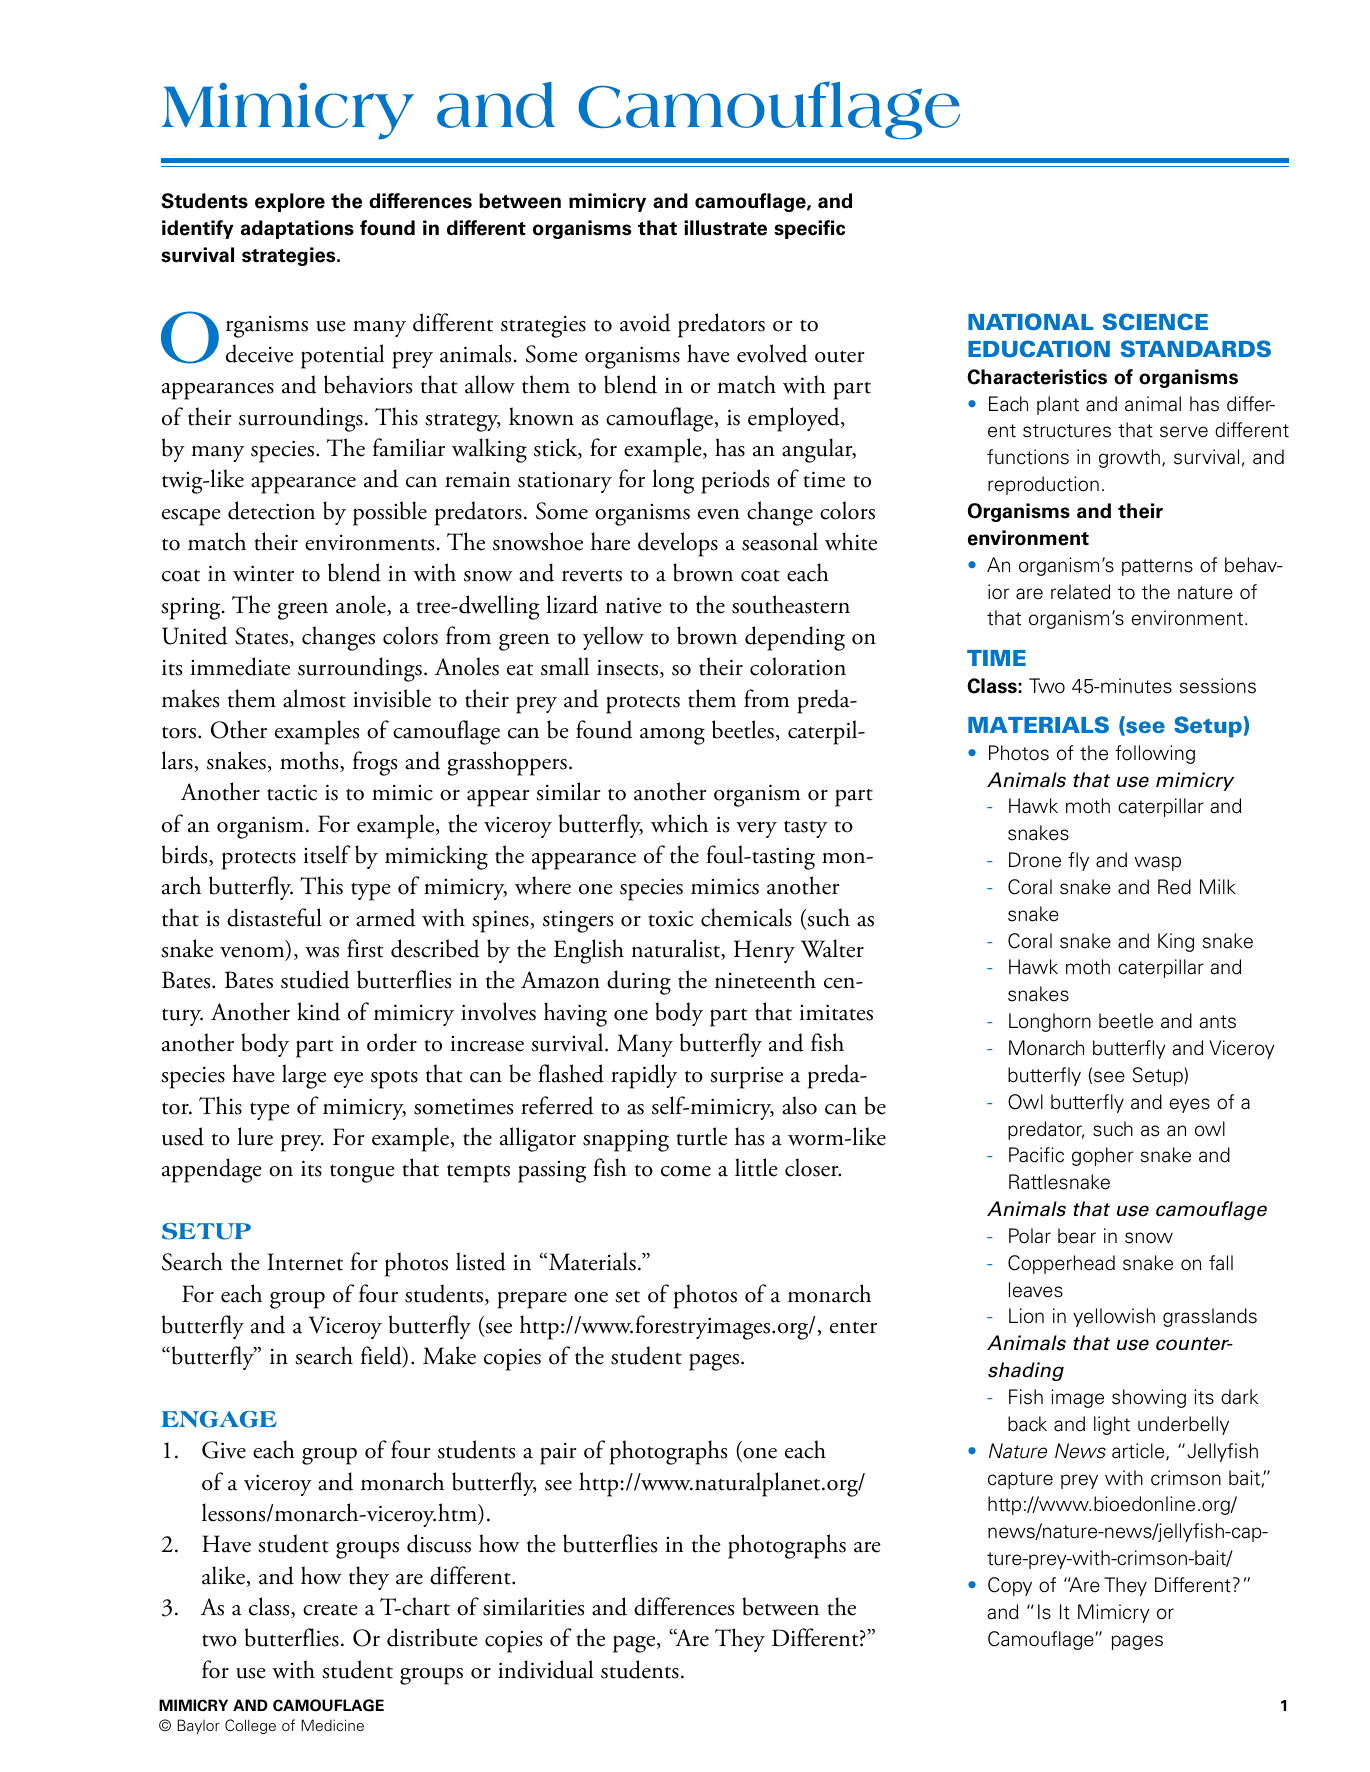 The height and width of the screenshot is (1772, 1370). I want to click on illustrate, so click(725, 228).
